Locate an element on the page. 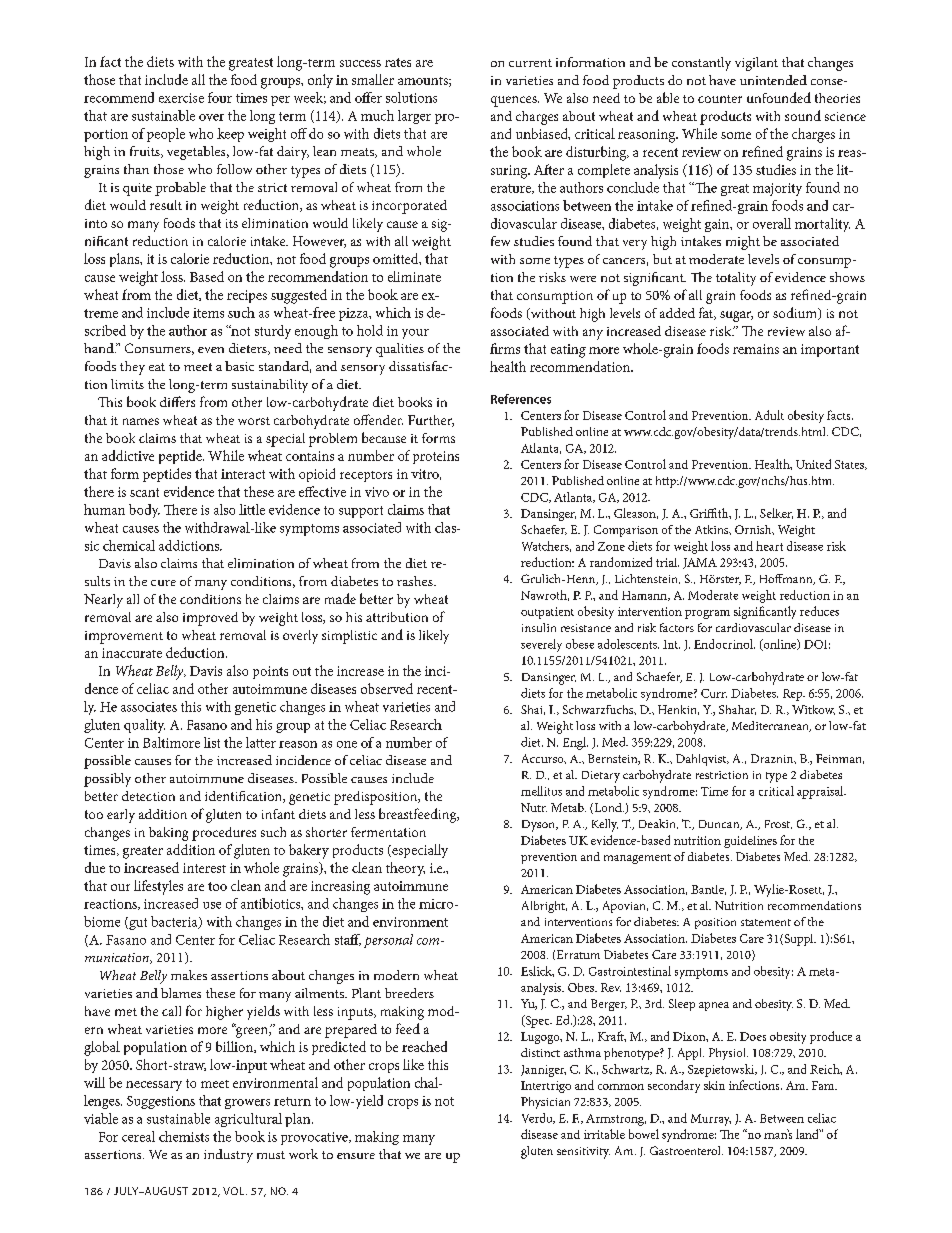  theory is located at coordinates (405, 869).
